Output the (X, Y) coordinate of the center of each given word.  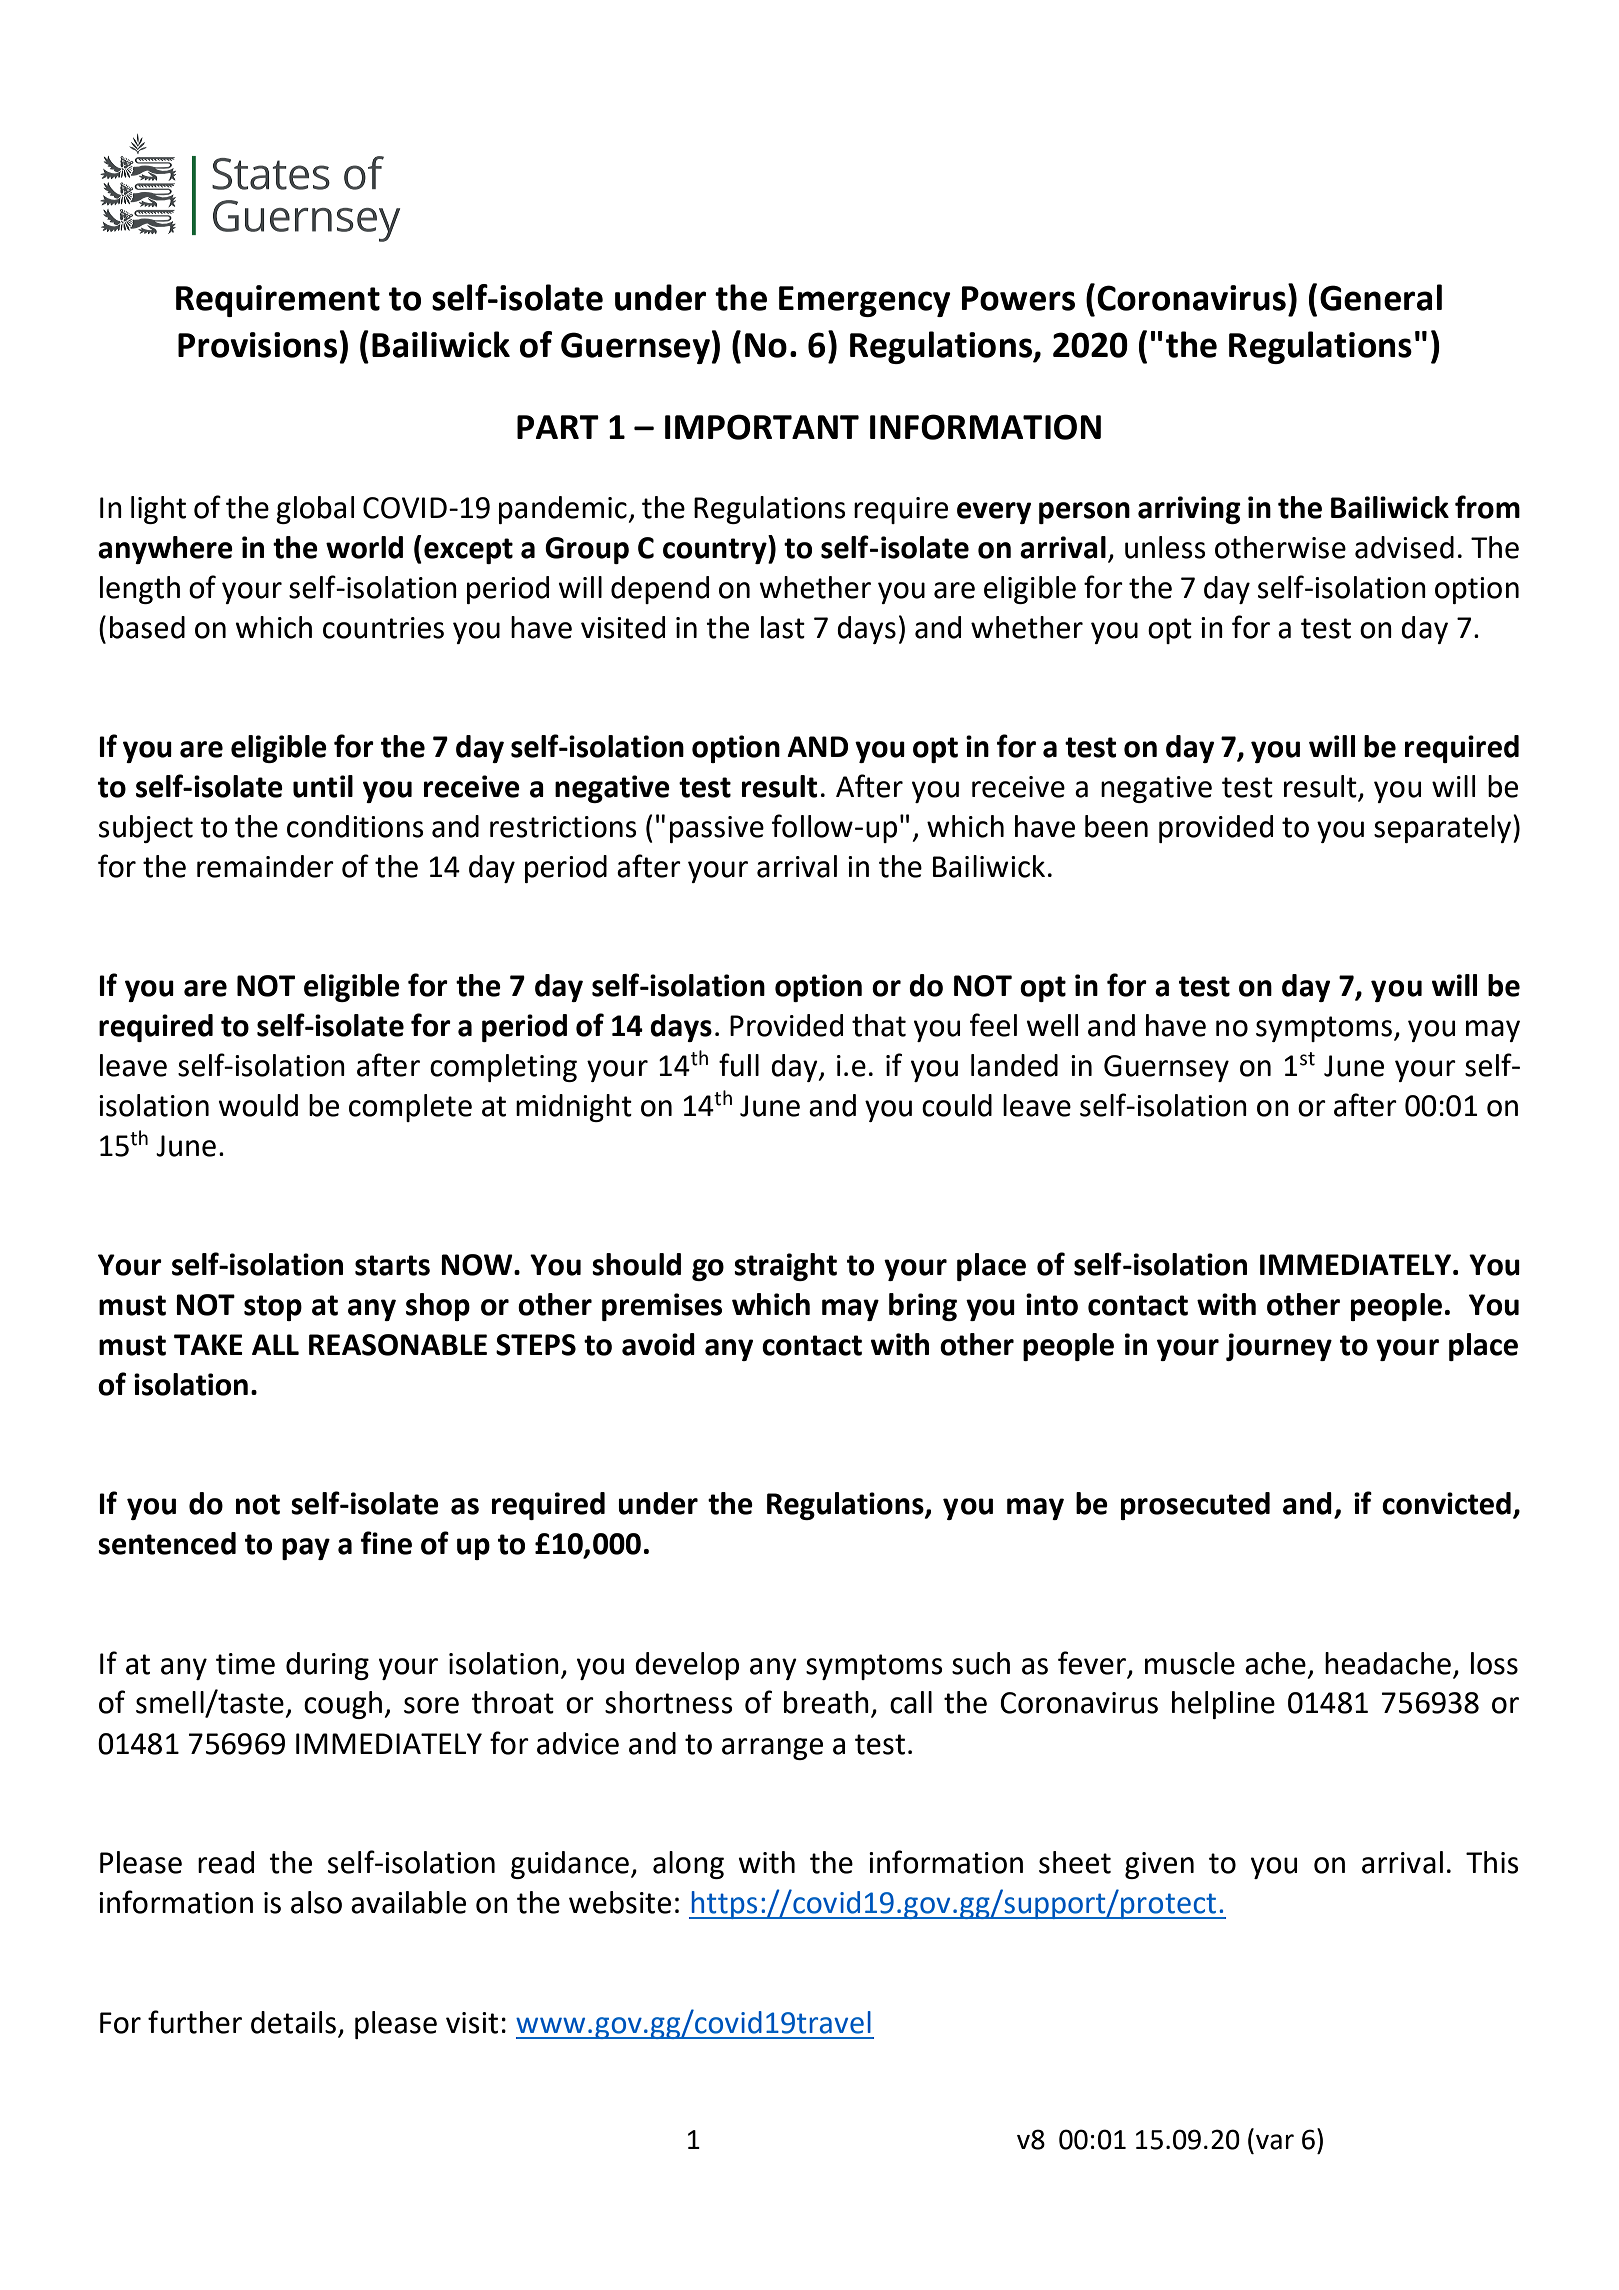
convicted (1446, 1503)
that (879, 1025)
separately (1442, 829)
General (1381, 297)
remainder (265, 866)
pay (306, 1549)
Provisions (257, 345)
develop (687, 1666)
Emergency (865, 301)
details (293, 2022)
